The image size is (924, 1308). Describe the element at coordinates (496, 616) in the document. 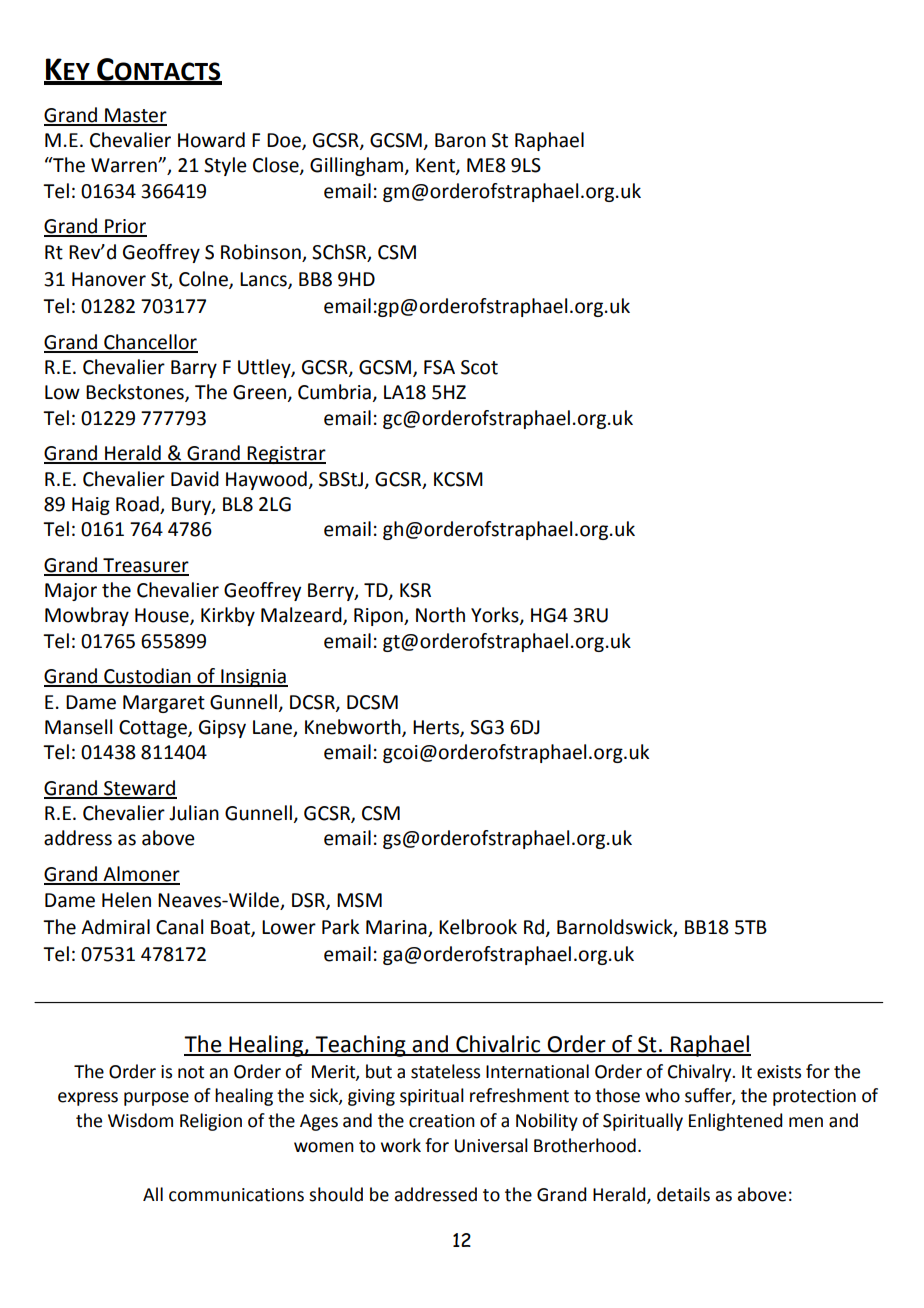

I see `Yorks` at that location.
